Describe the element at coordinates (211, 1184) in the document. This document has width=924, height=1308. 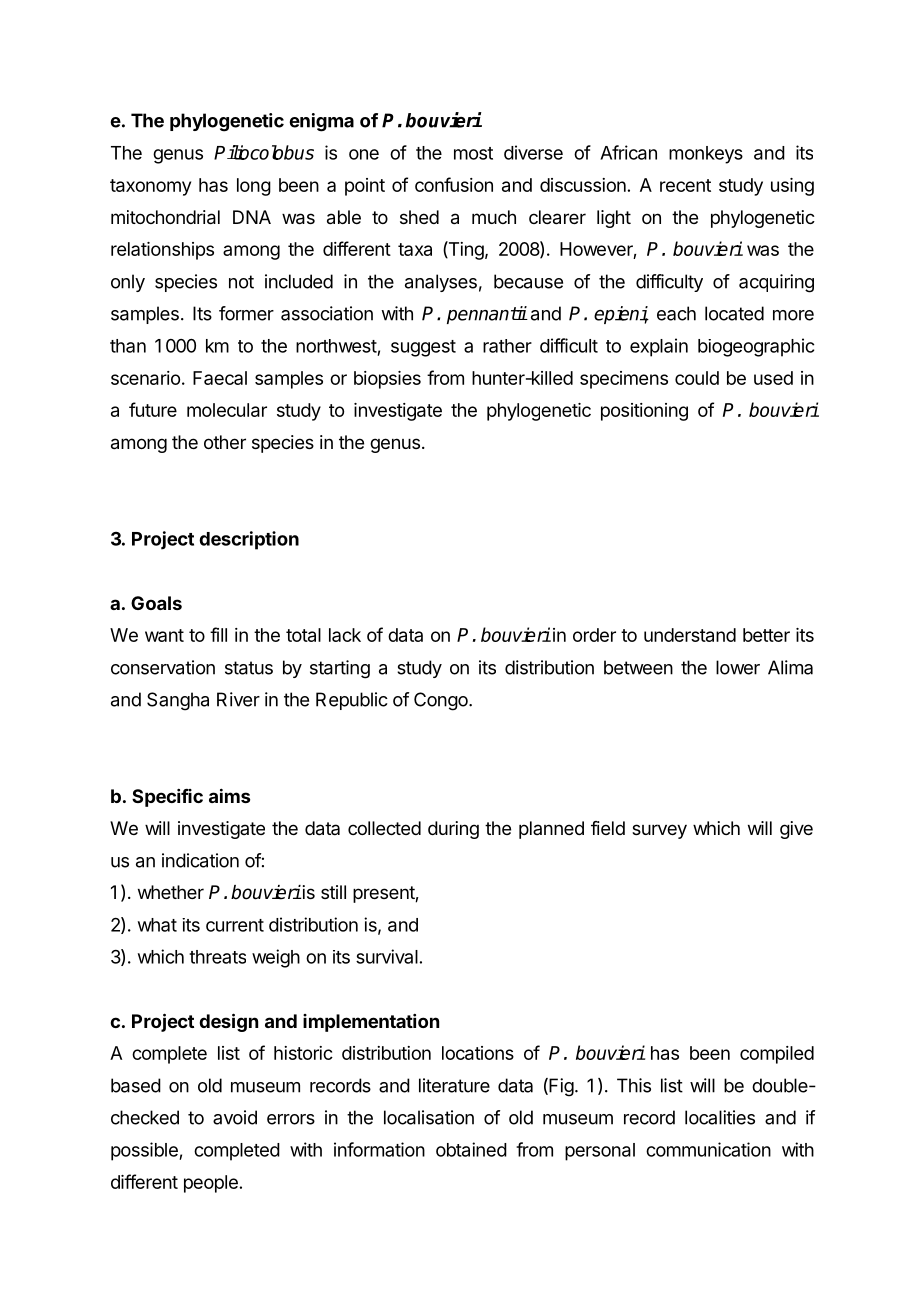
I see `people` at that location.
